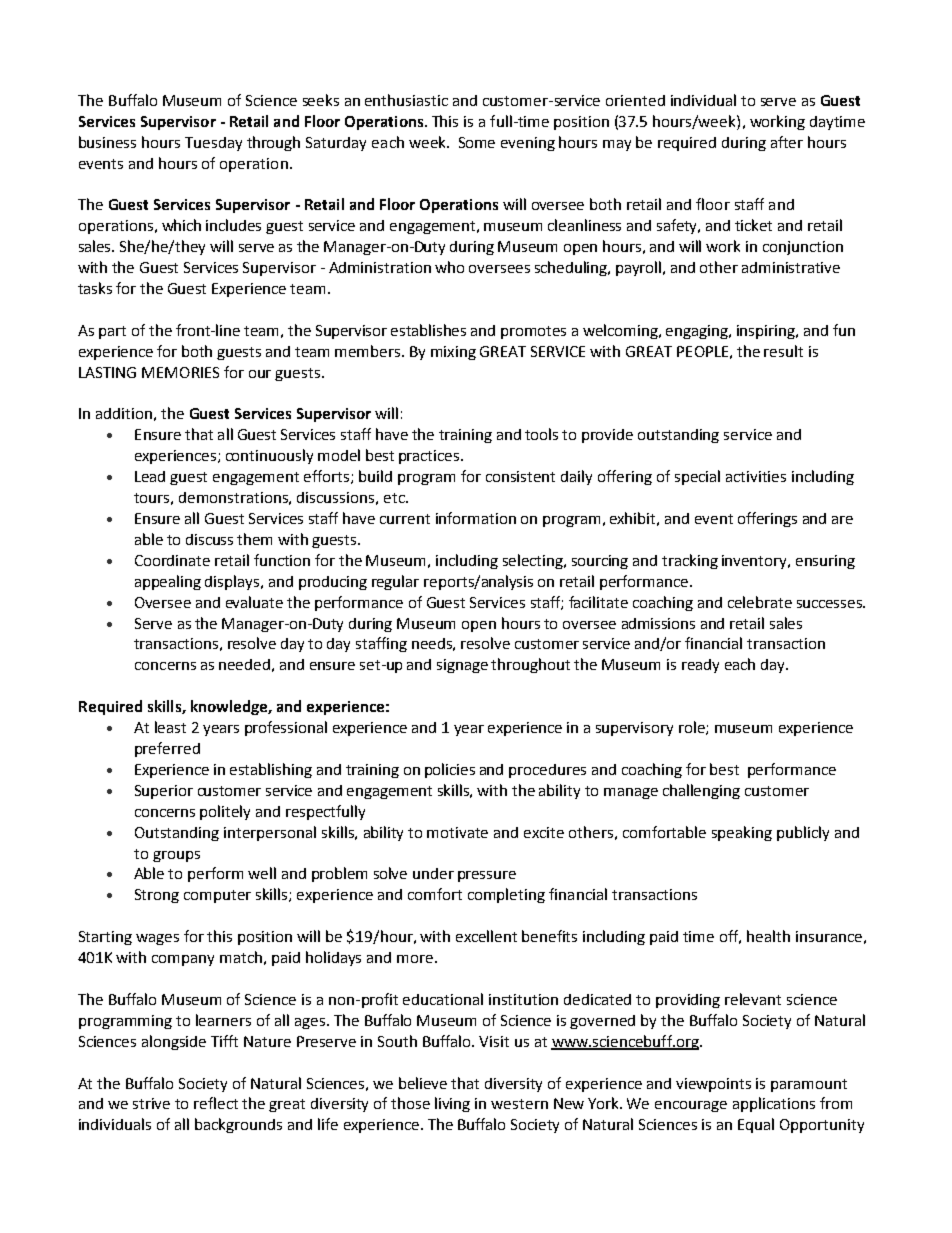  What do you see at coordinates (760, 602) in the document?
I see `celebrate` at bounding box center [760, 602].
